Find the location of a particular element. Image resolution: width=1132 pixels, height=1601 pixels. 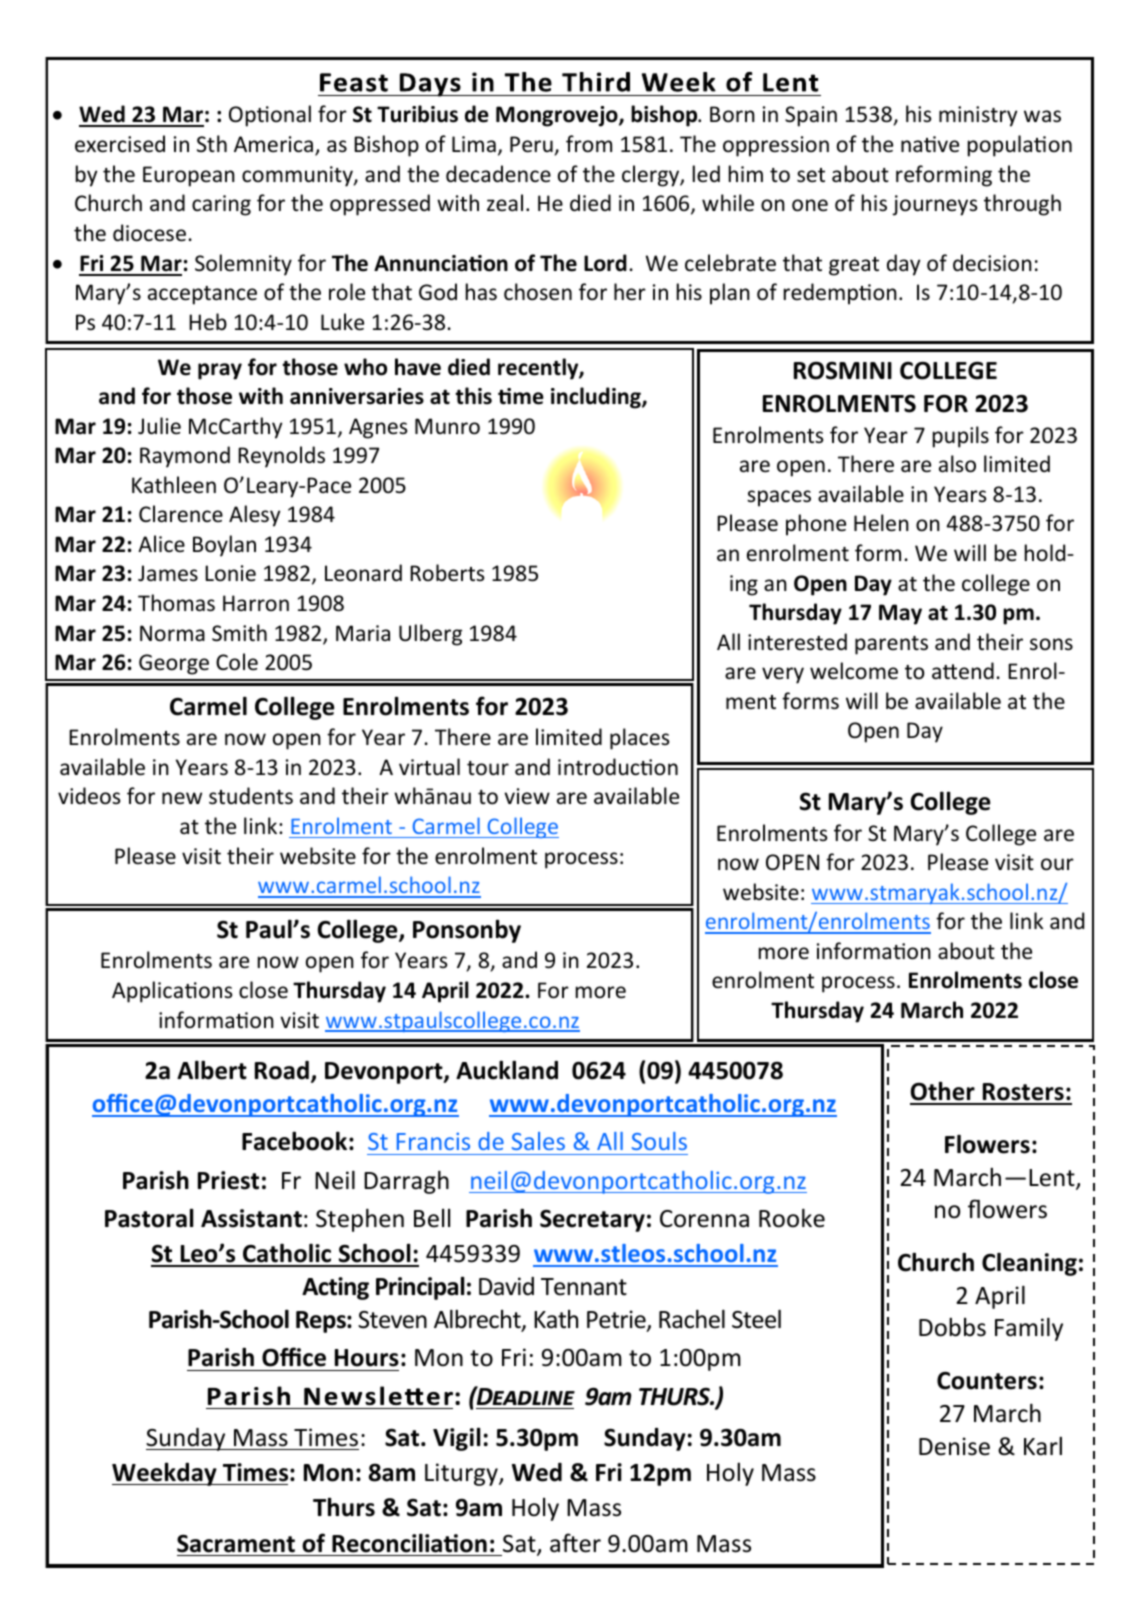

Priest is located at coordinates (228, 1180).
